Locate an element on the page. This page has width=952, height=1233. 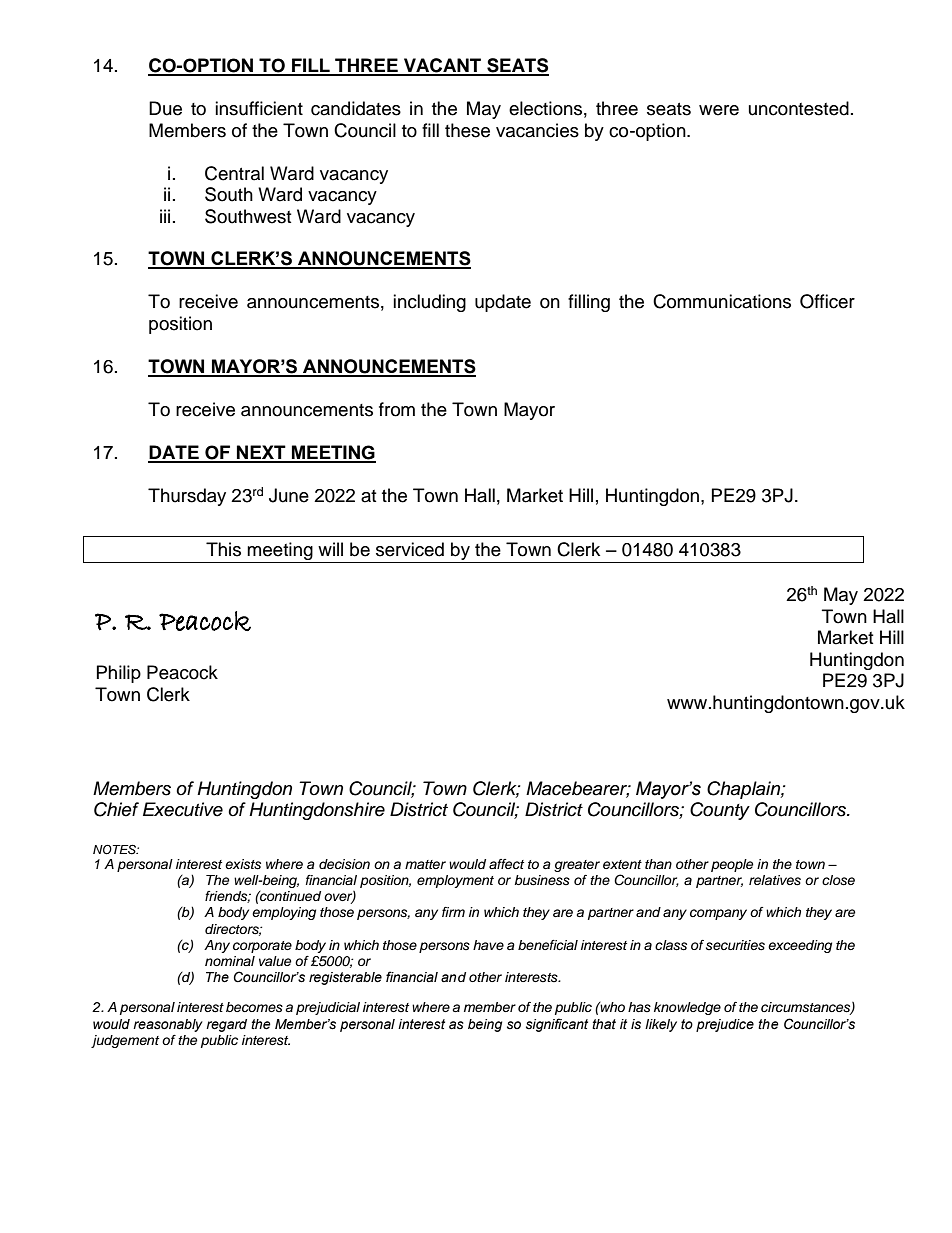
Due is located at coordinates (165, 108).
